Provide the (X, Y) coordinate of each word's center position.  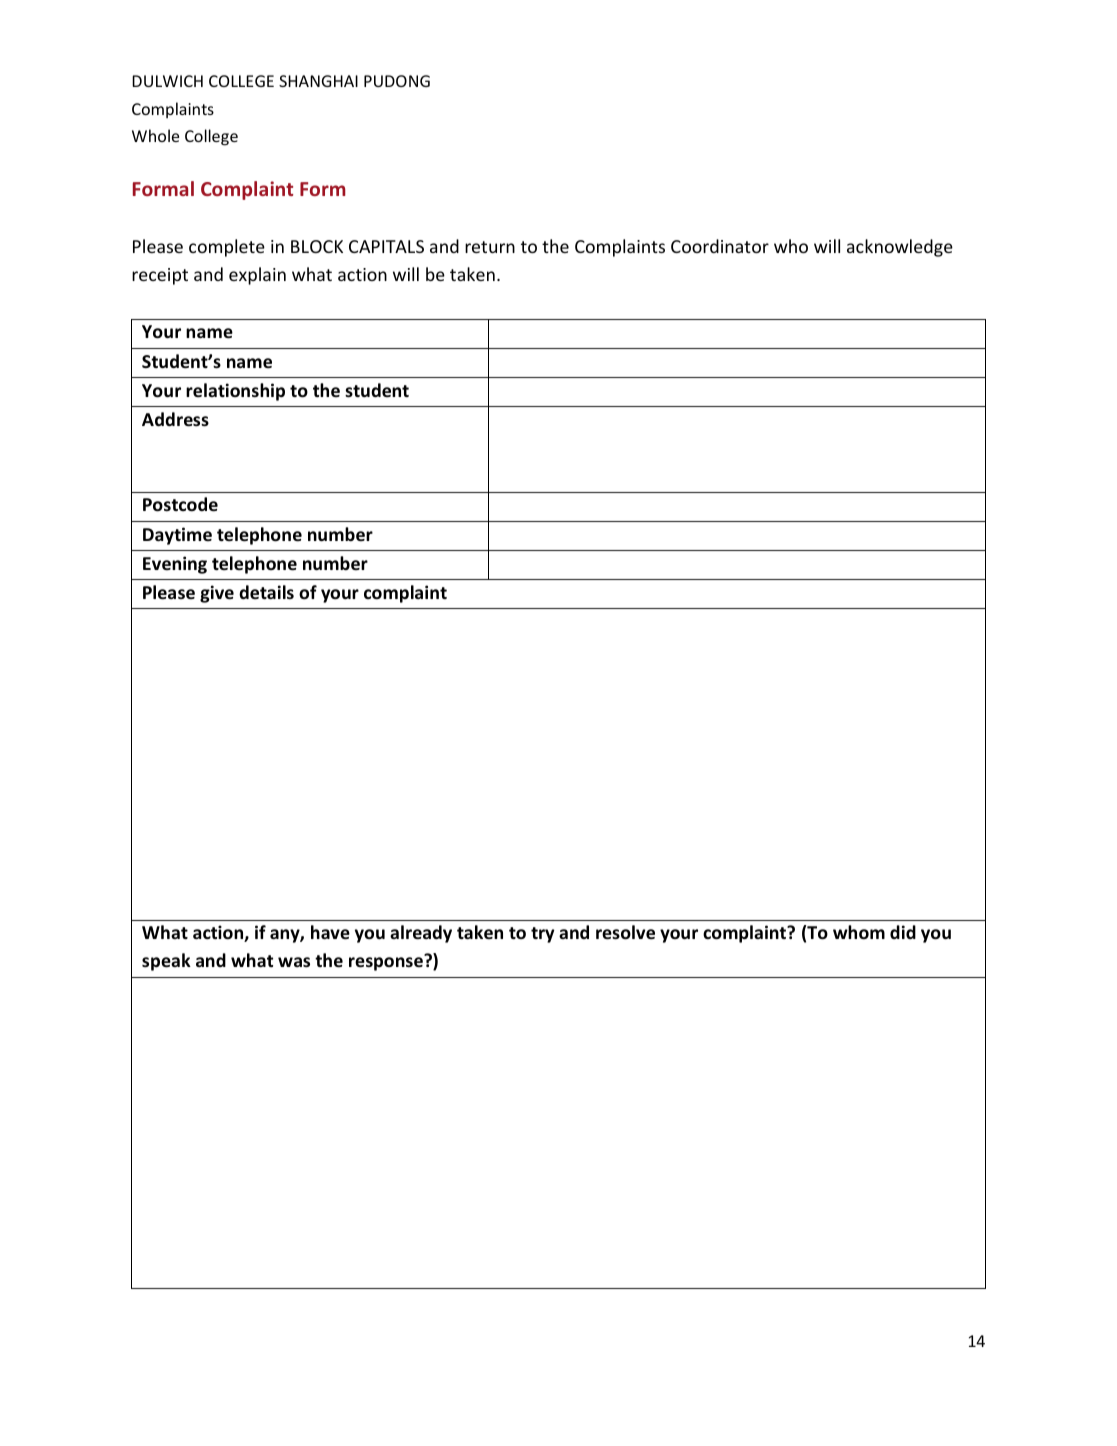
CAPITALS (386, 246)
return (490, 247)
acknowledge (900, 248)
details (266, 592)
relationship (235, 392)
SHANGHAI (318, 81)
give (217, 594)
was (294, 962)
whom (859, 932)
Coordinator (720, 246)
